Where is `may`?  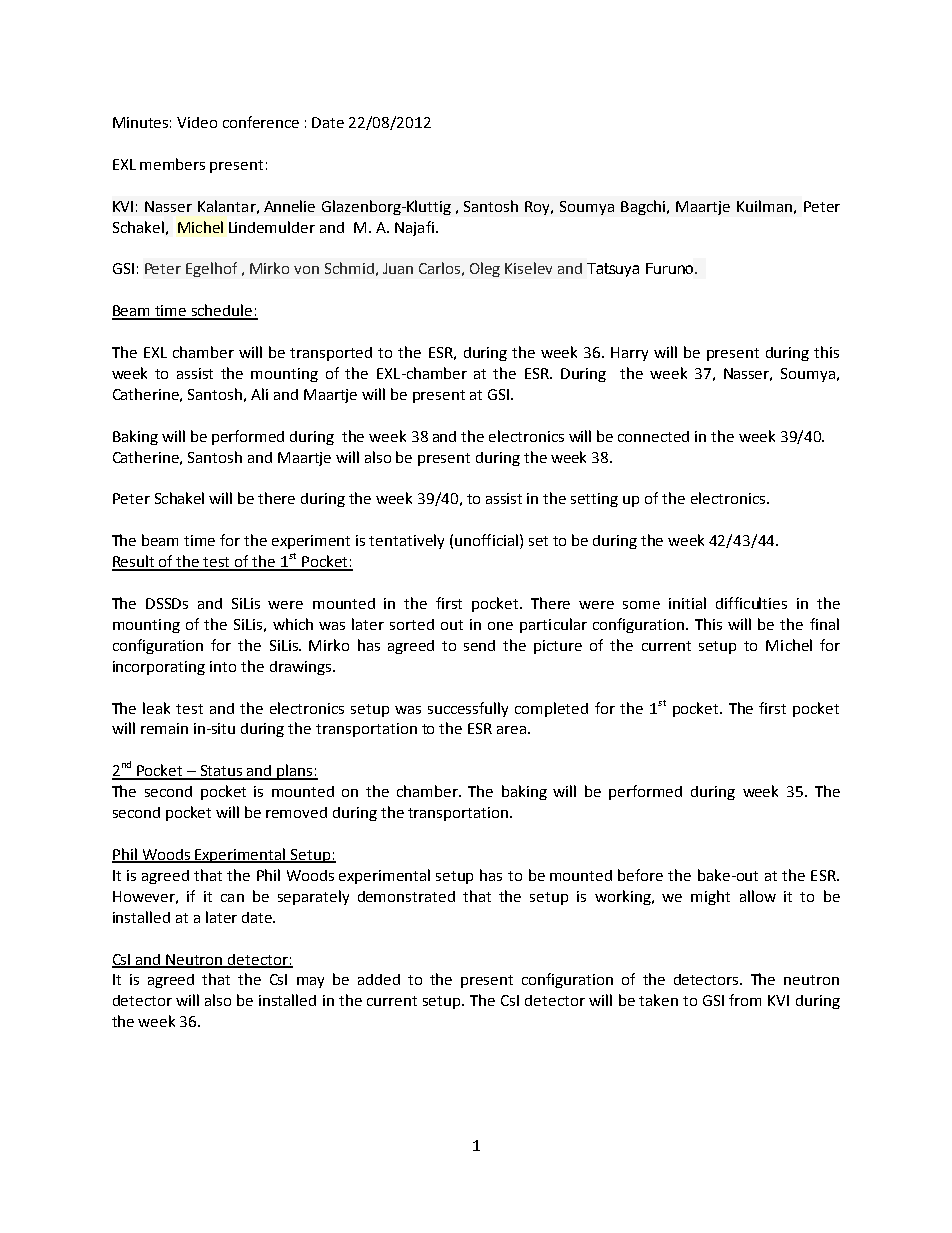
may is located at coordinates (310, 982).
